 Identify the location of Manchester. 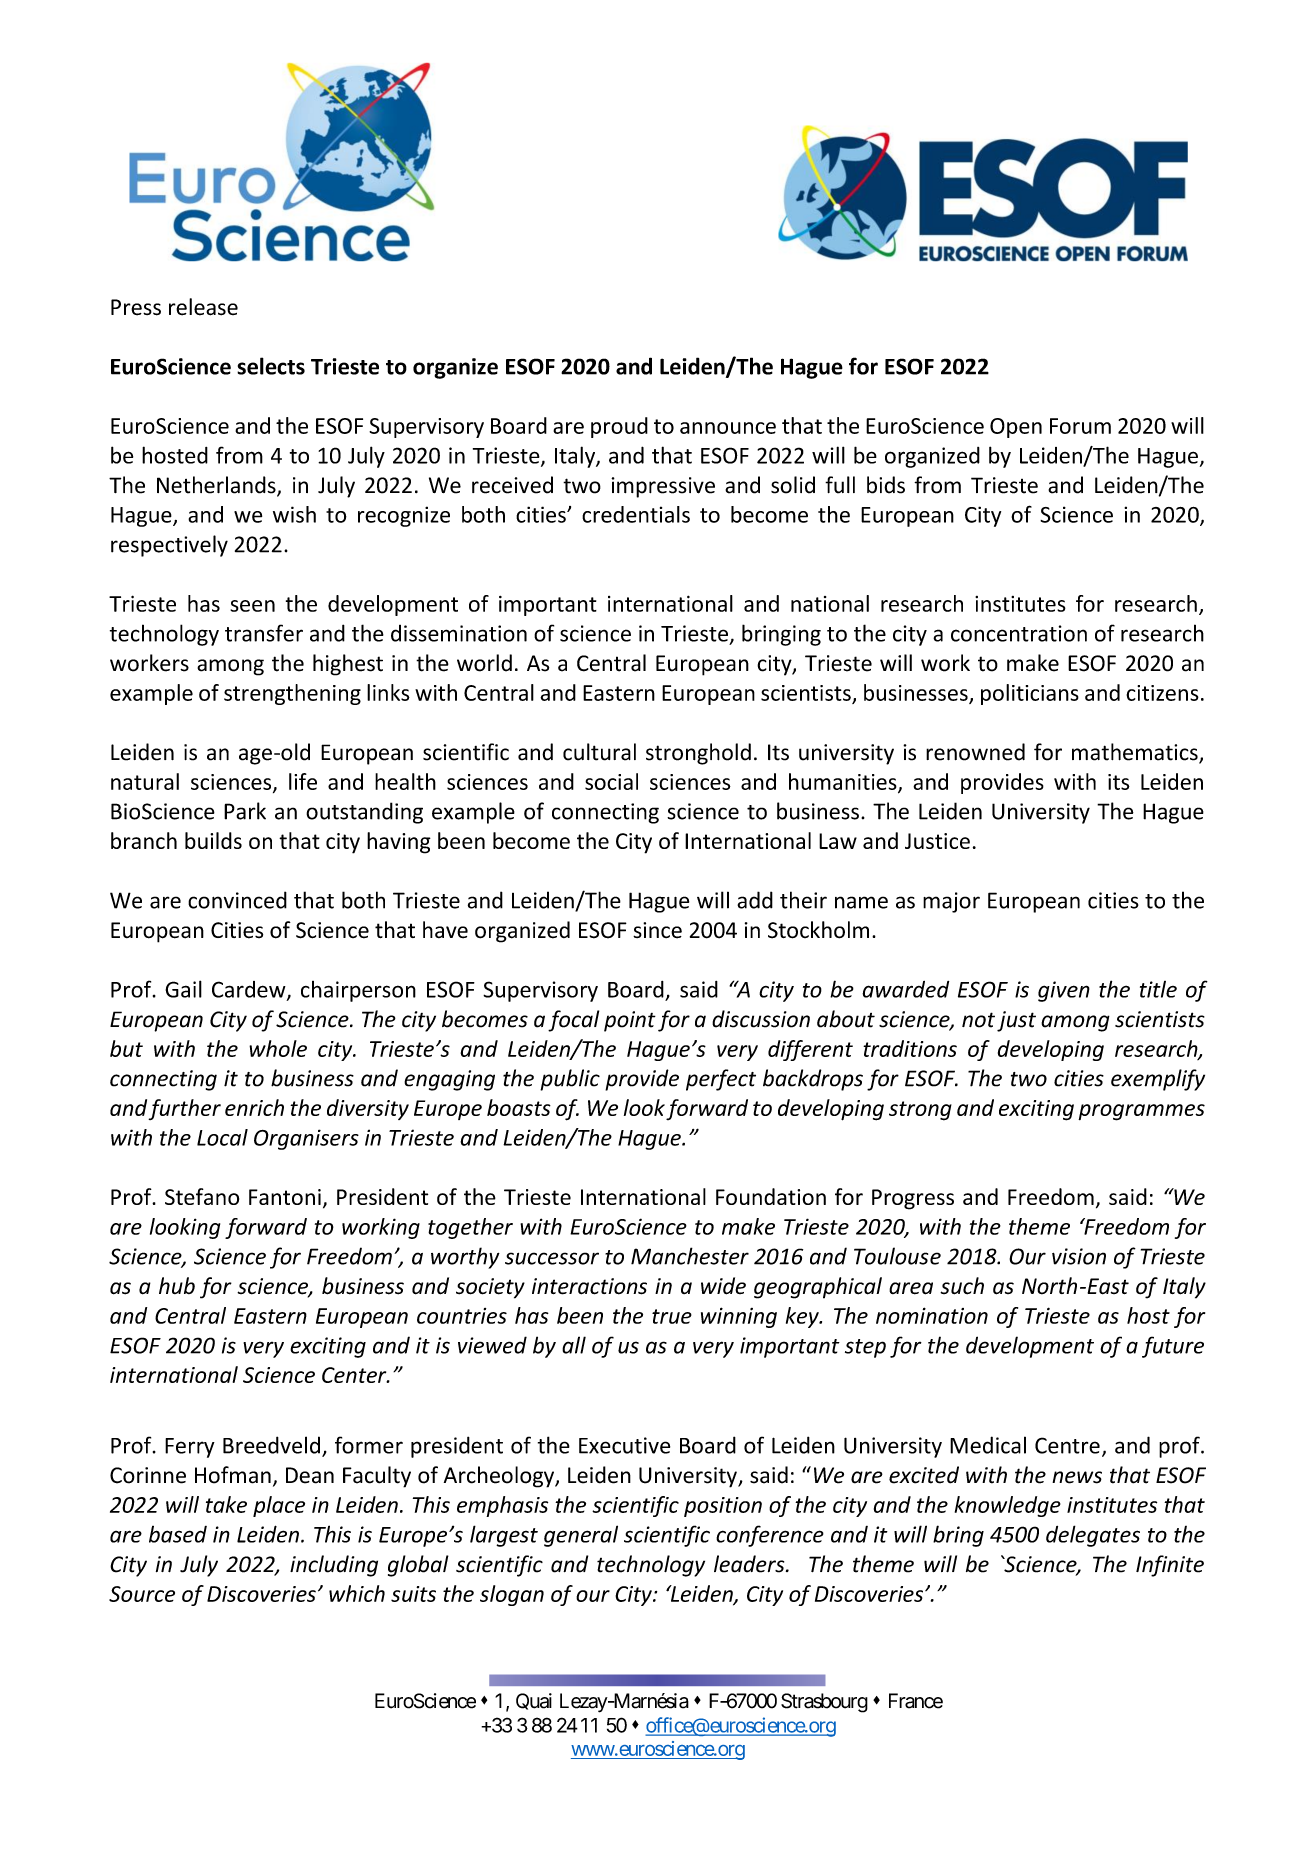
(690, 1256).
